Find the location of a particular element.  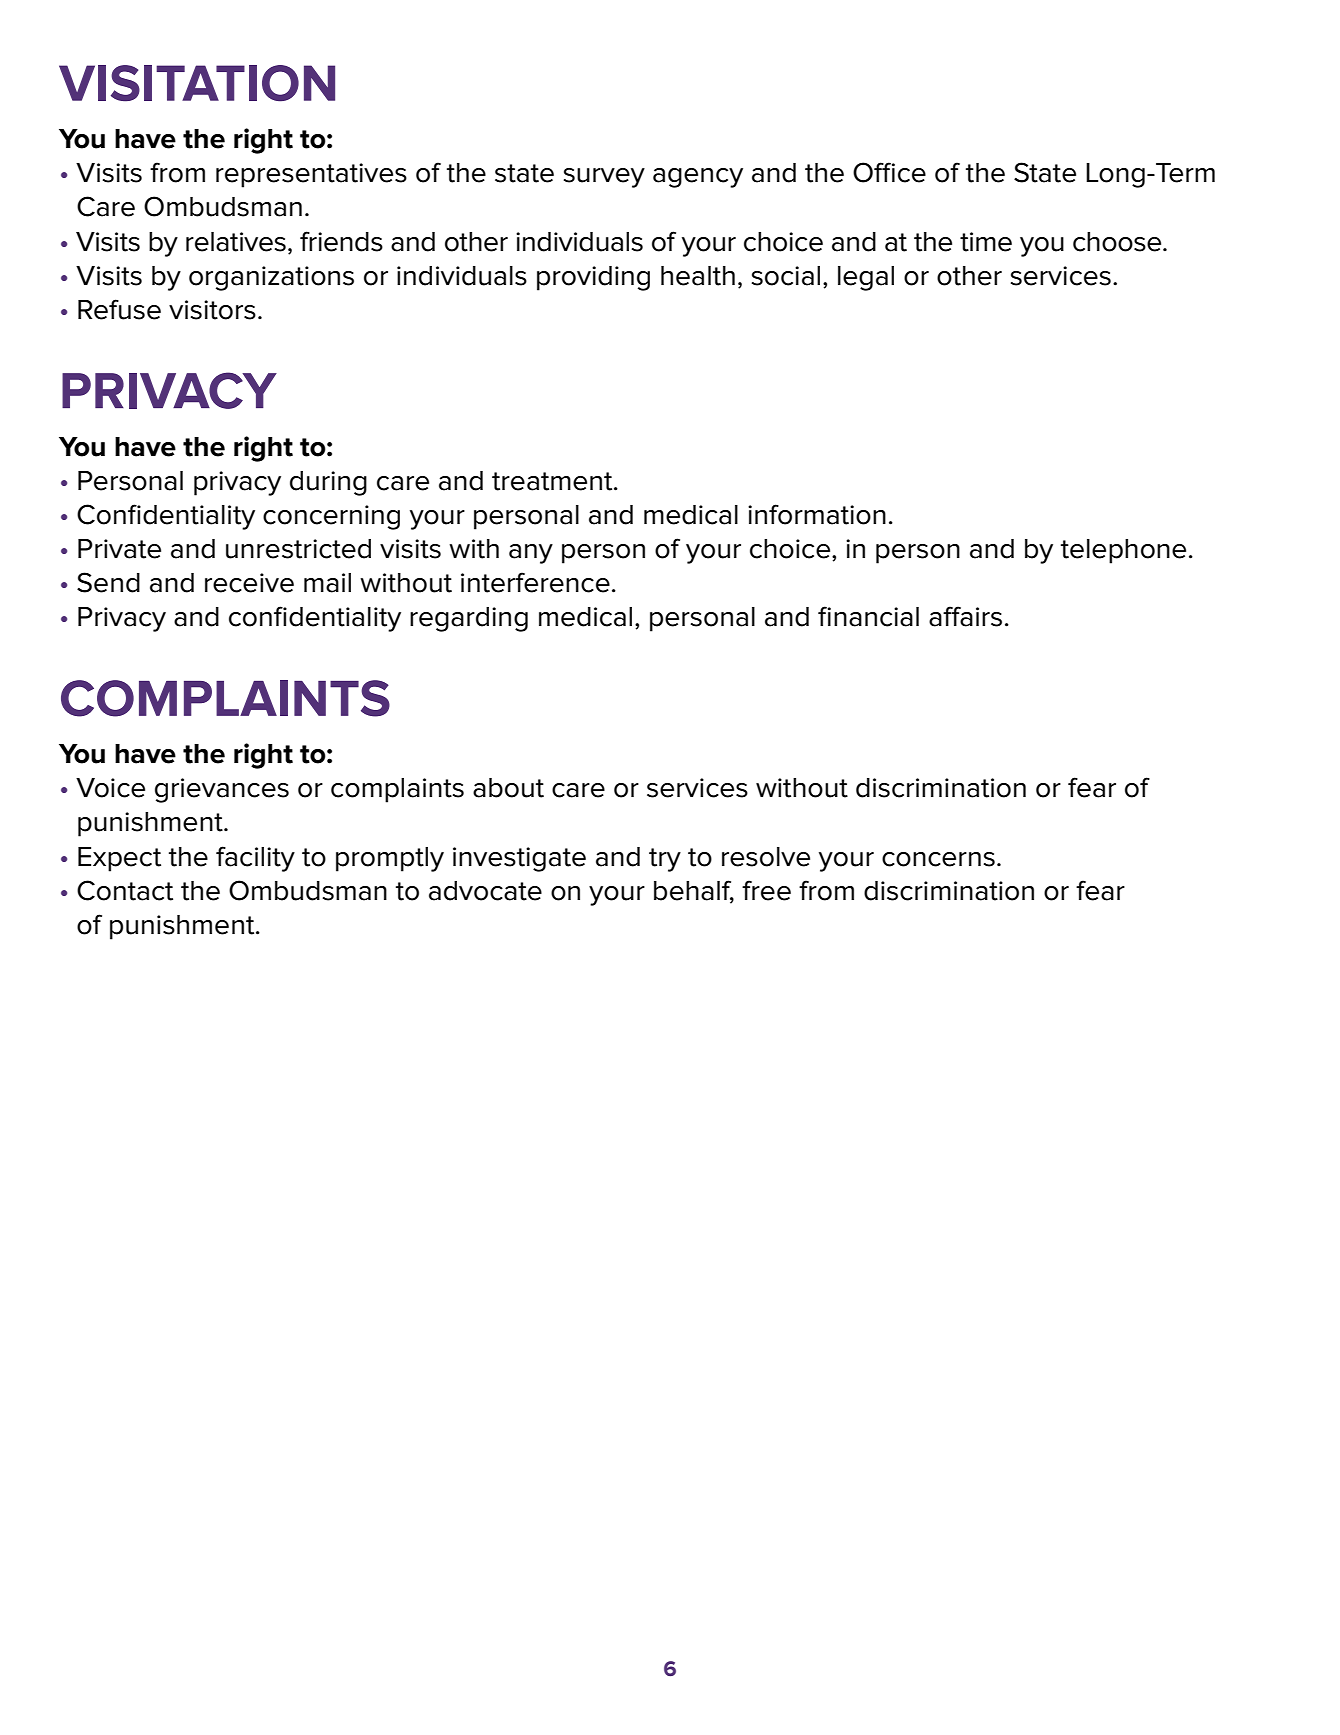

regarding is located at coordinates (469, 619).
